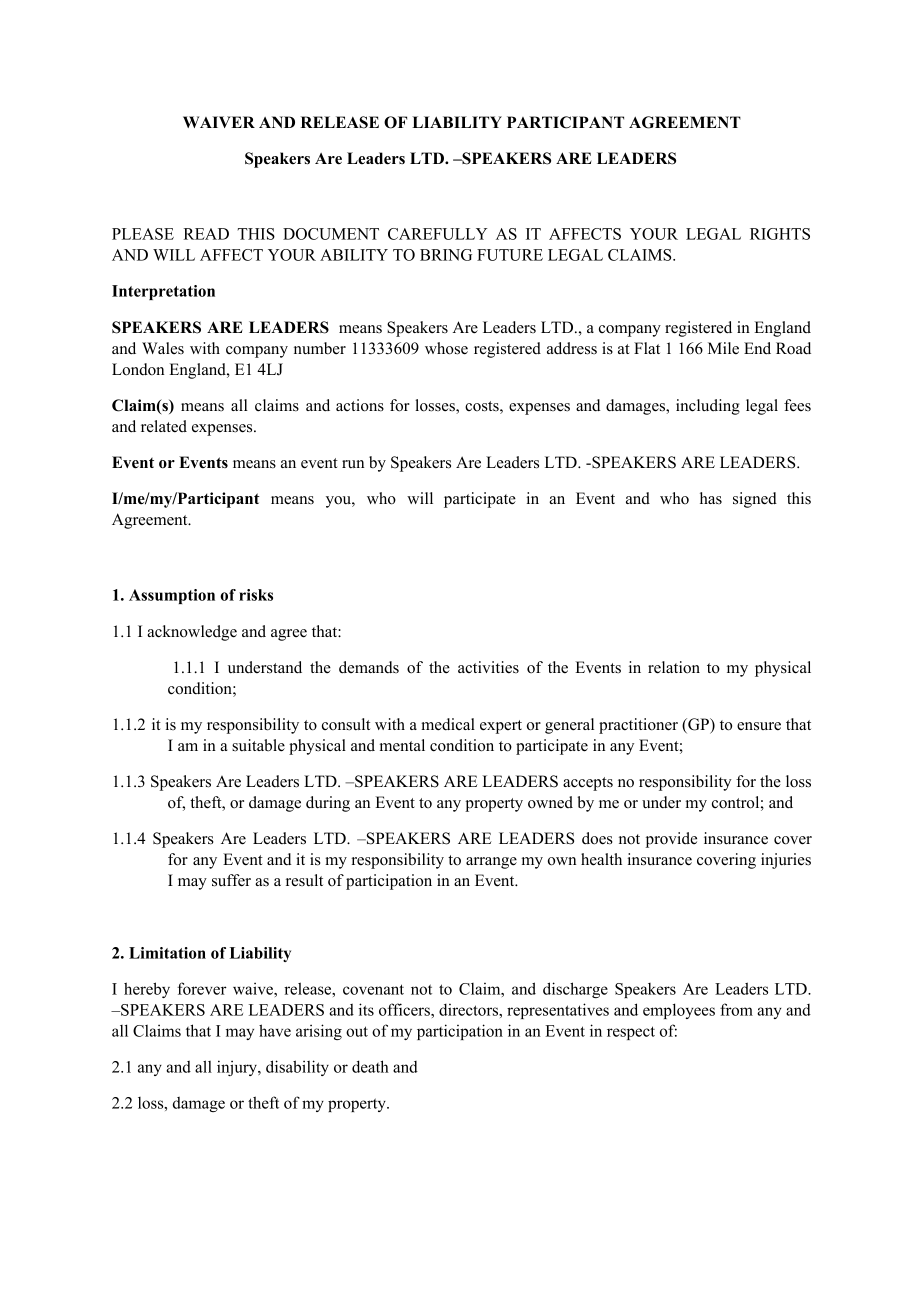  Describe the element at coordinates (446, 255) in the image. I see `BRING` at that location.
